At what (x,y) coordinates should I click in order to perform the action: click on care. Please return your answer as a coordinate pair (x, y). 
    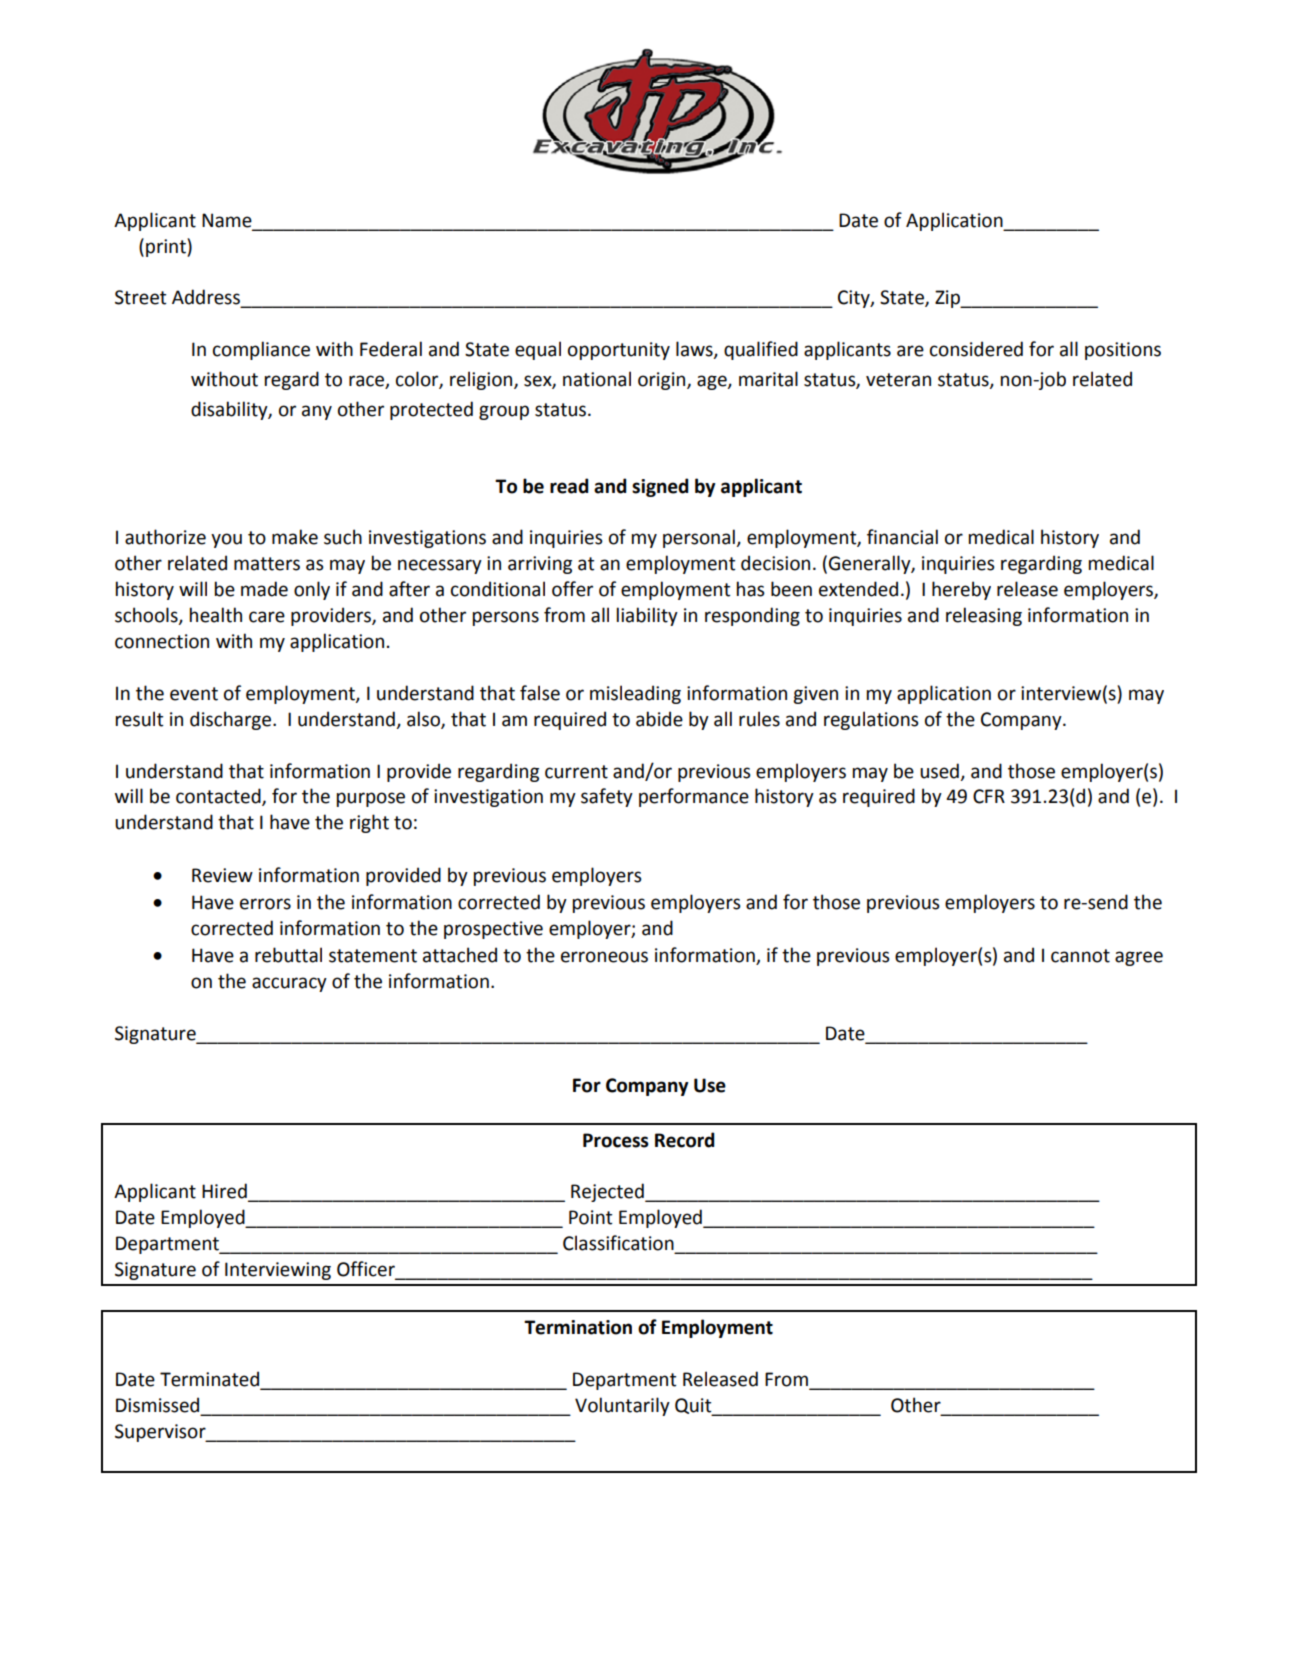
    Looking at the image, I should click on (267, 617).
